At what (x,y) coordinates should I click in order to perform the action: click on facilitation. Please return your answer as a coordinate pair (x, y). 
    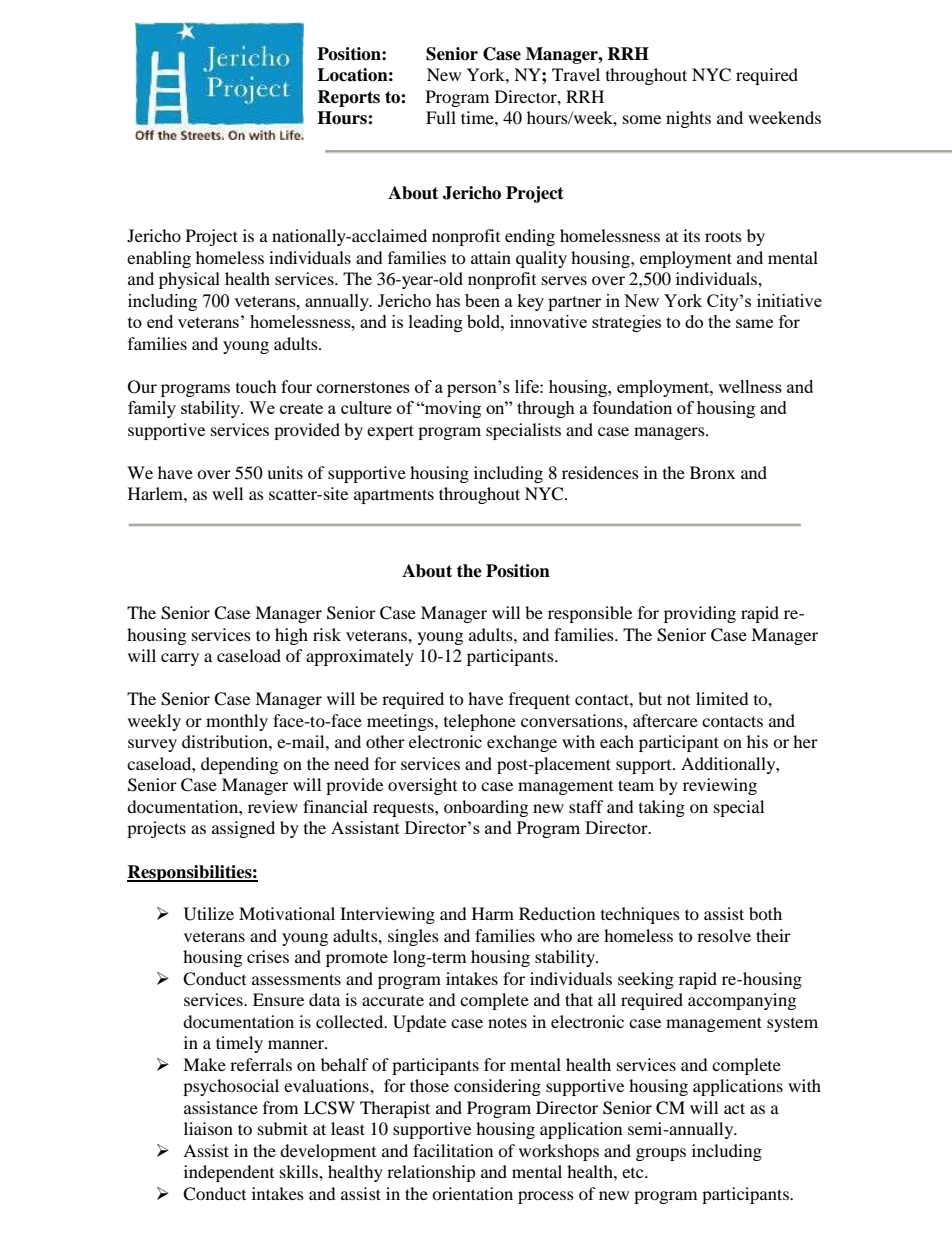
    Looking at the image, I should click on (453, 1150).
